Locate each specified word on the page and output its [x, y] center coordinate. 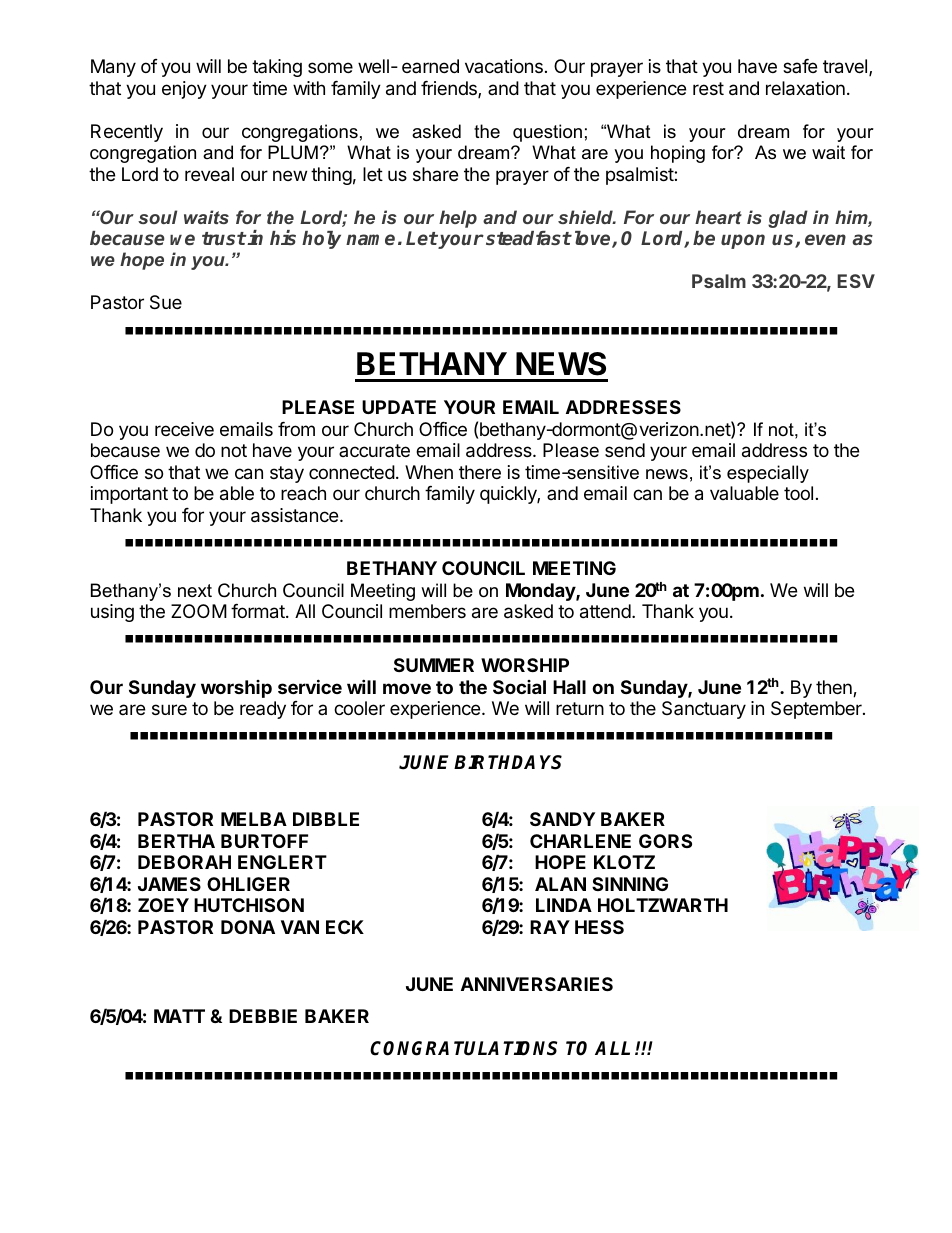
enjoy [184, 90]
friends [450, 89]
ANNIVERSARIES [537, 984]
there [480, 472]
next [195, 590]
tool [798, 493]
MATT [179, 1016]
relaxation [805, 88]
